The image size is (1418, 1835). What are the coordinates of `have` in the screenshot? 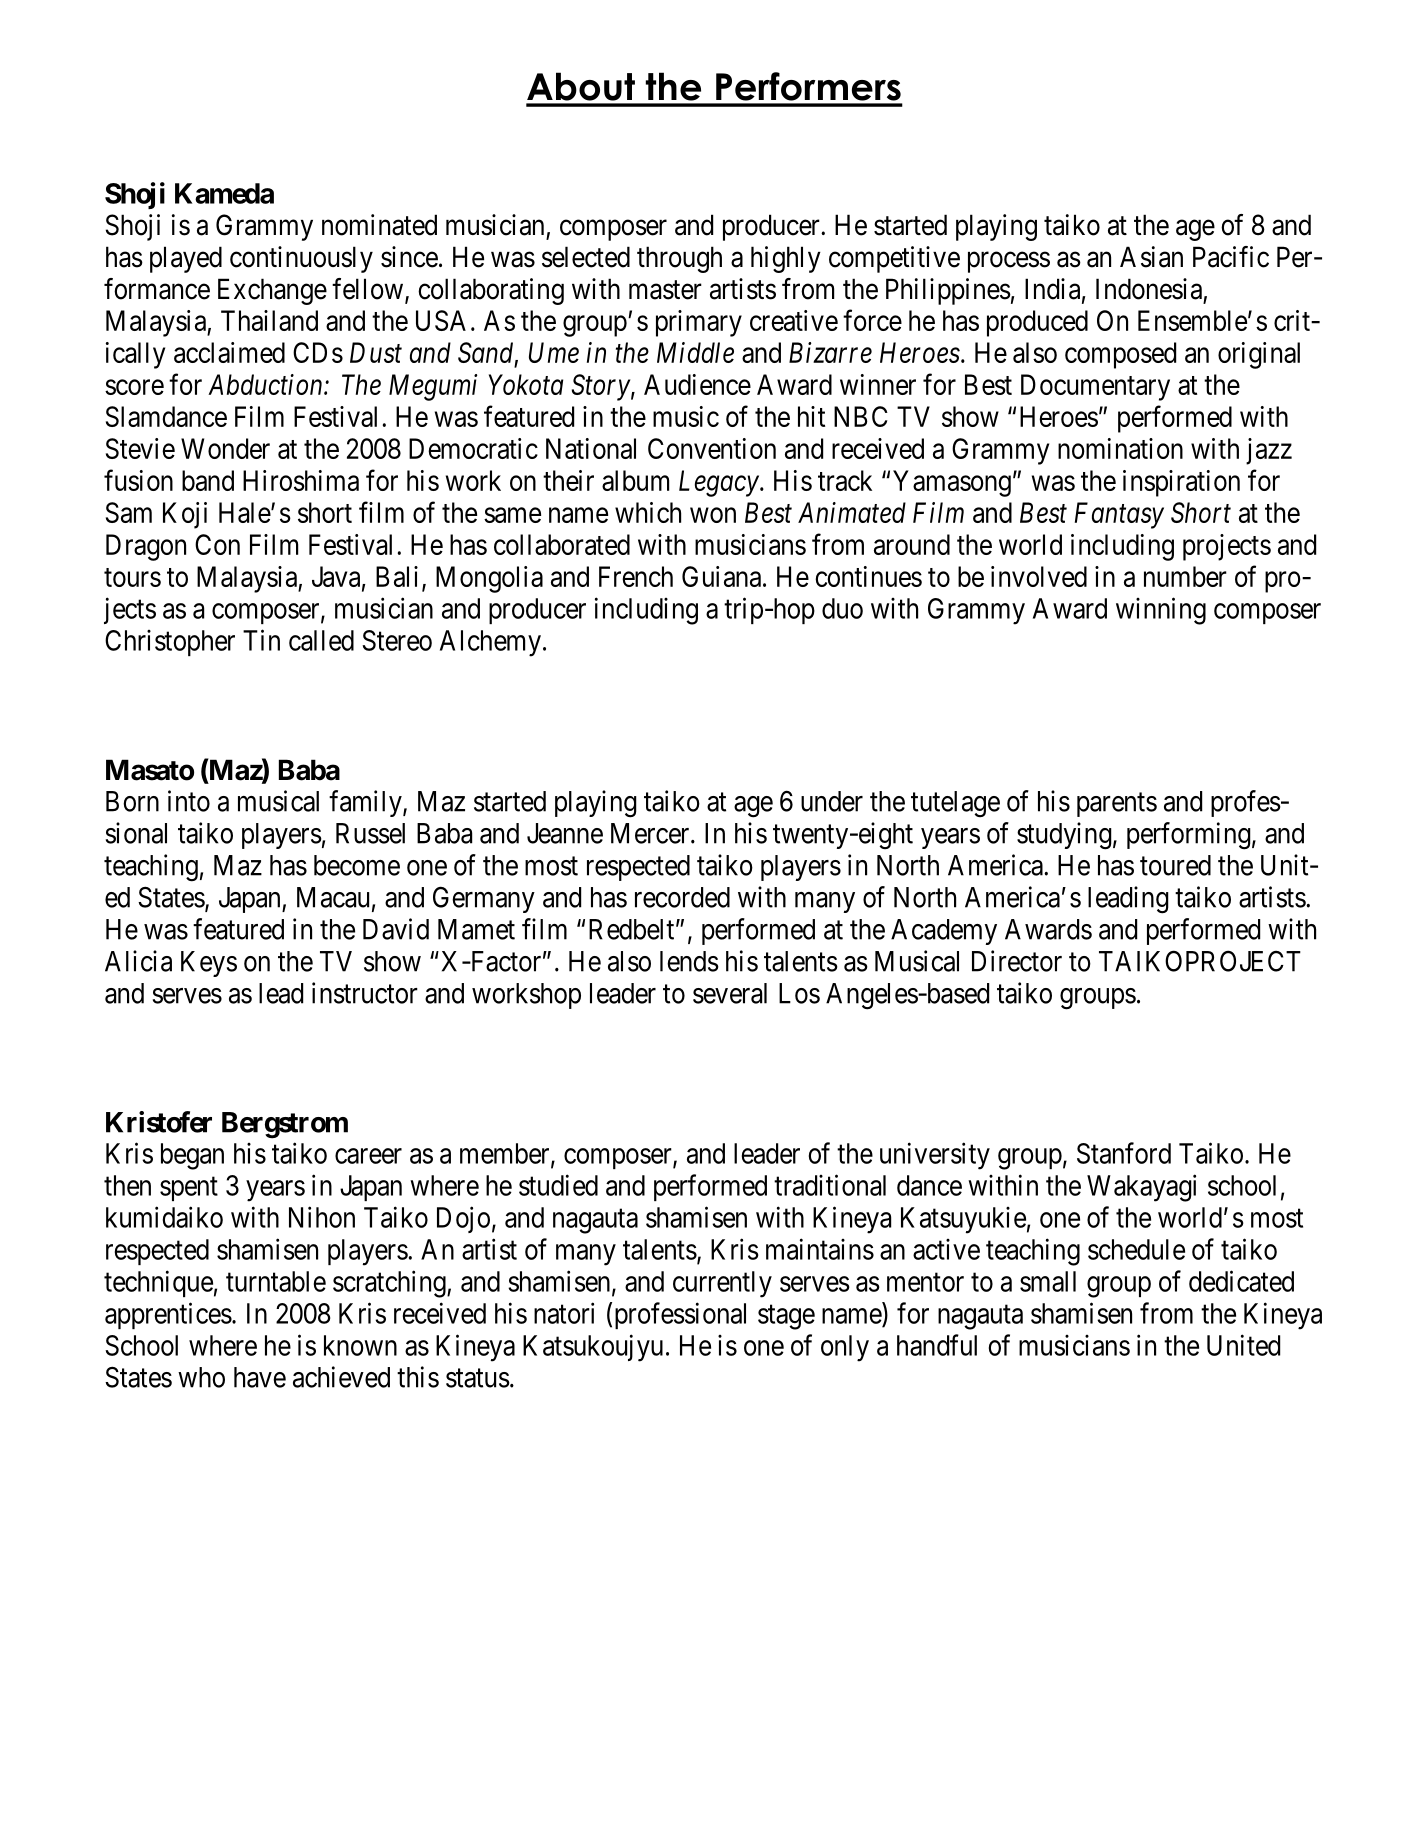 It's located at (260, 1377).
